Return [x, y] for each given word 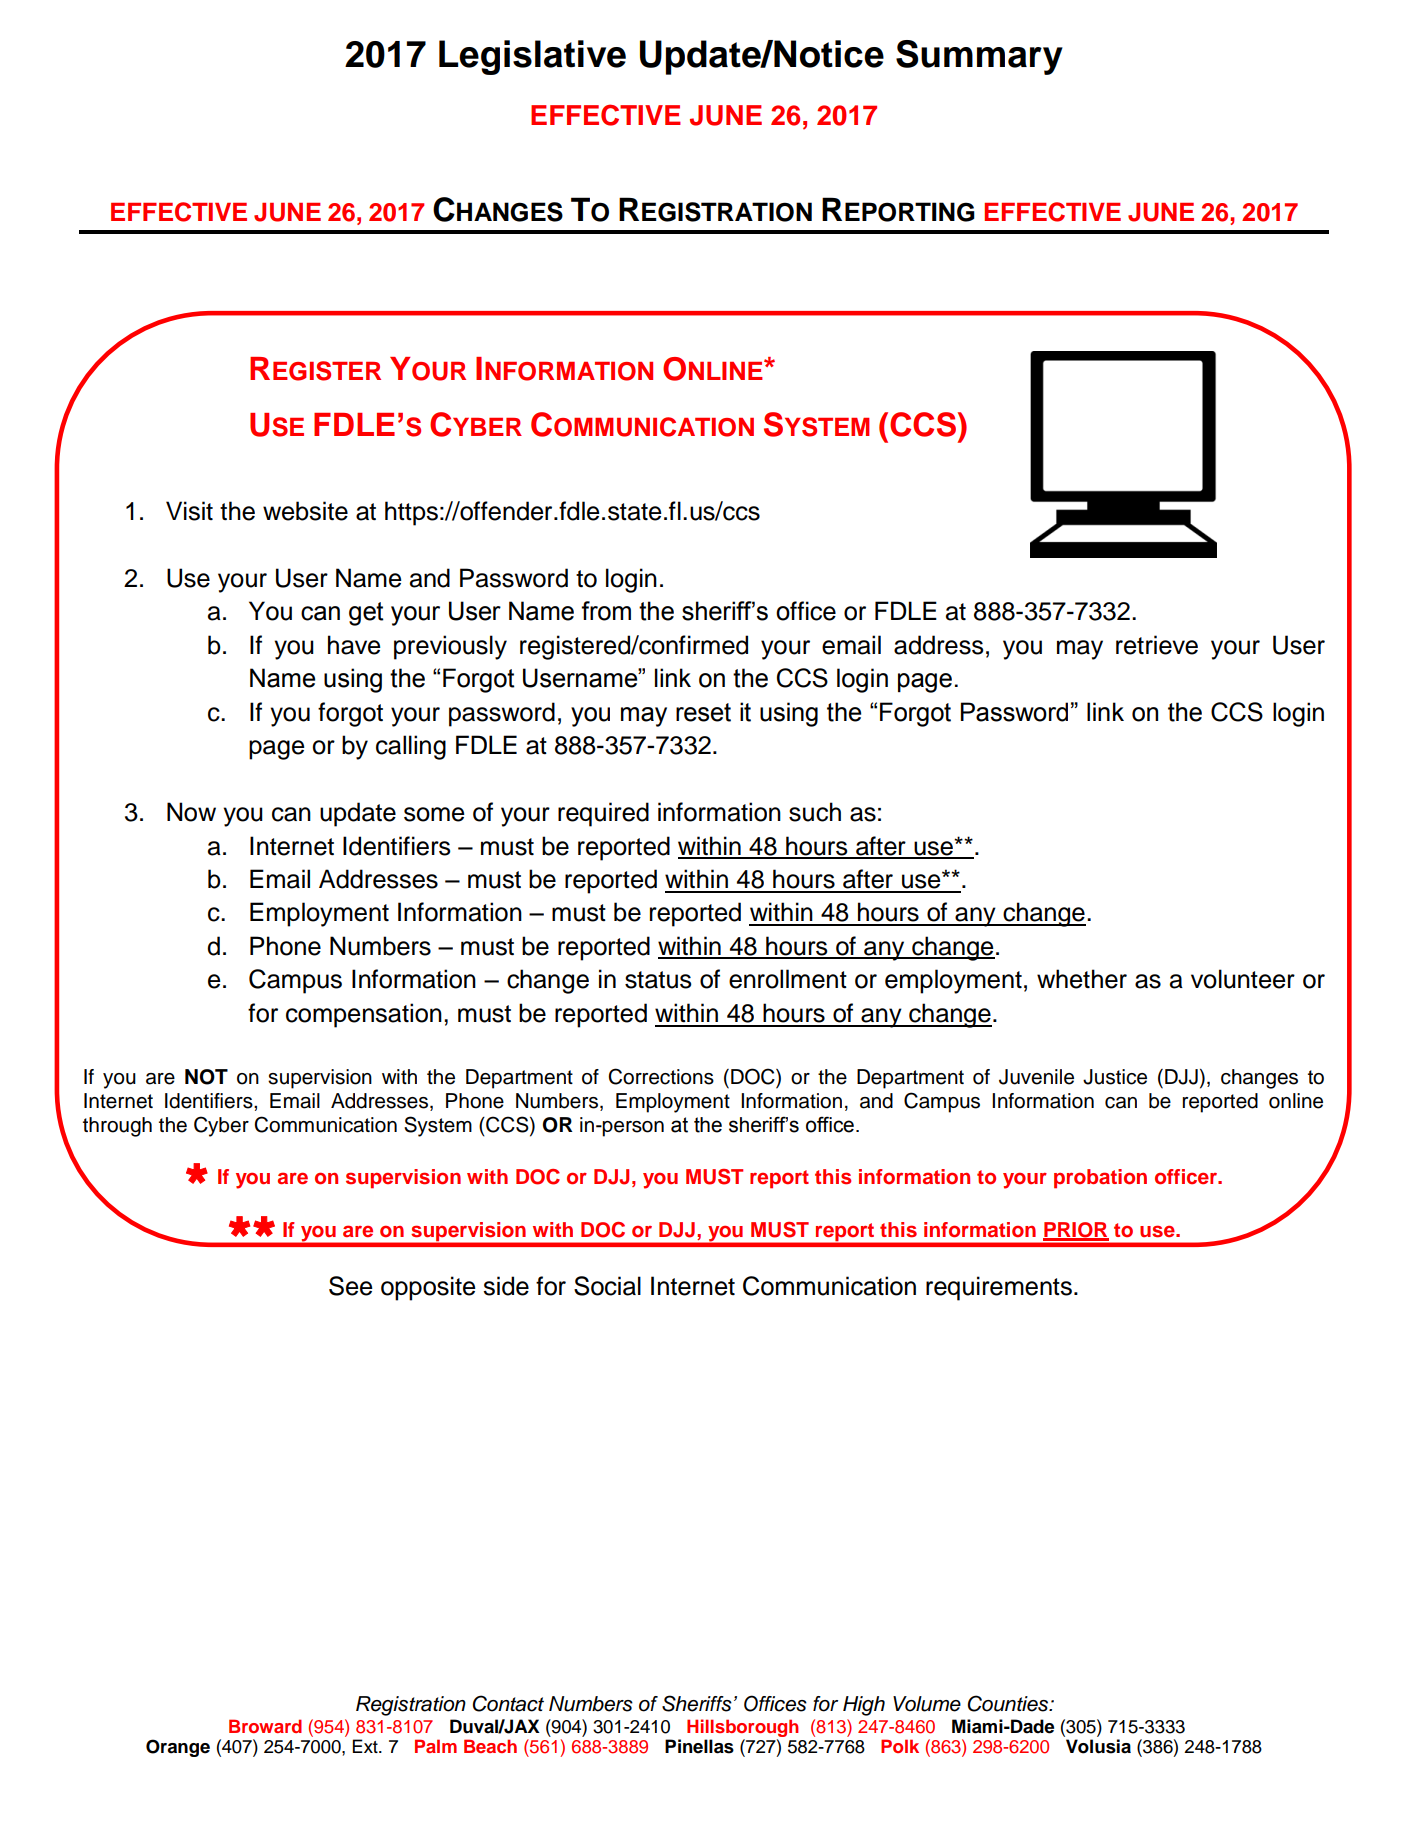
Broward [265, 1726]
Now [191, 812]
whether [1082, 979]
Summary [979, 57]
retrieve [1157, 645]
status [658, 980]
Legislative [532, 57]
